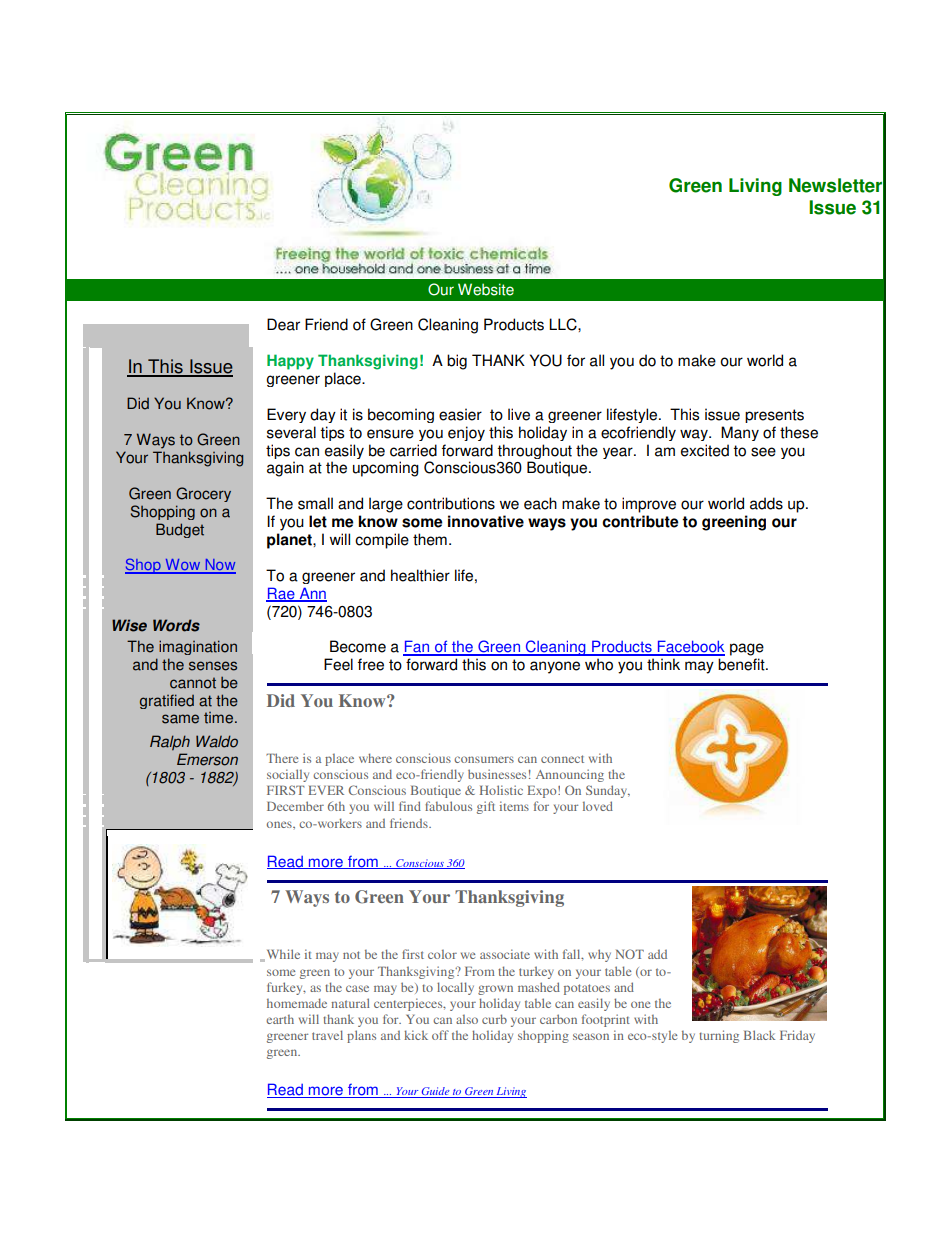 The image size is (952, 1233). I want to click on LLC, so click(564, 324).
